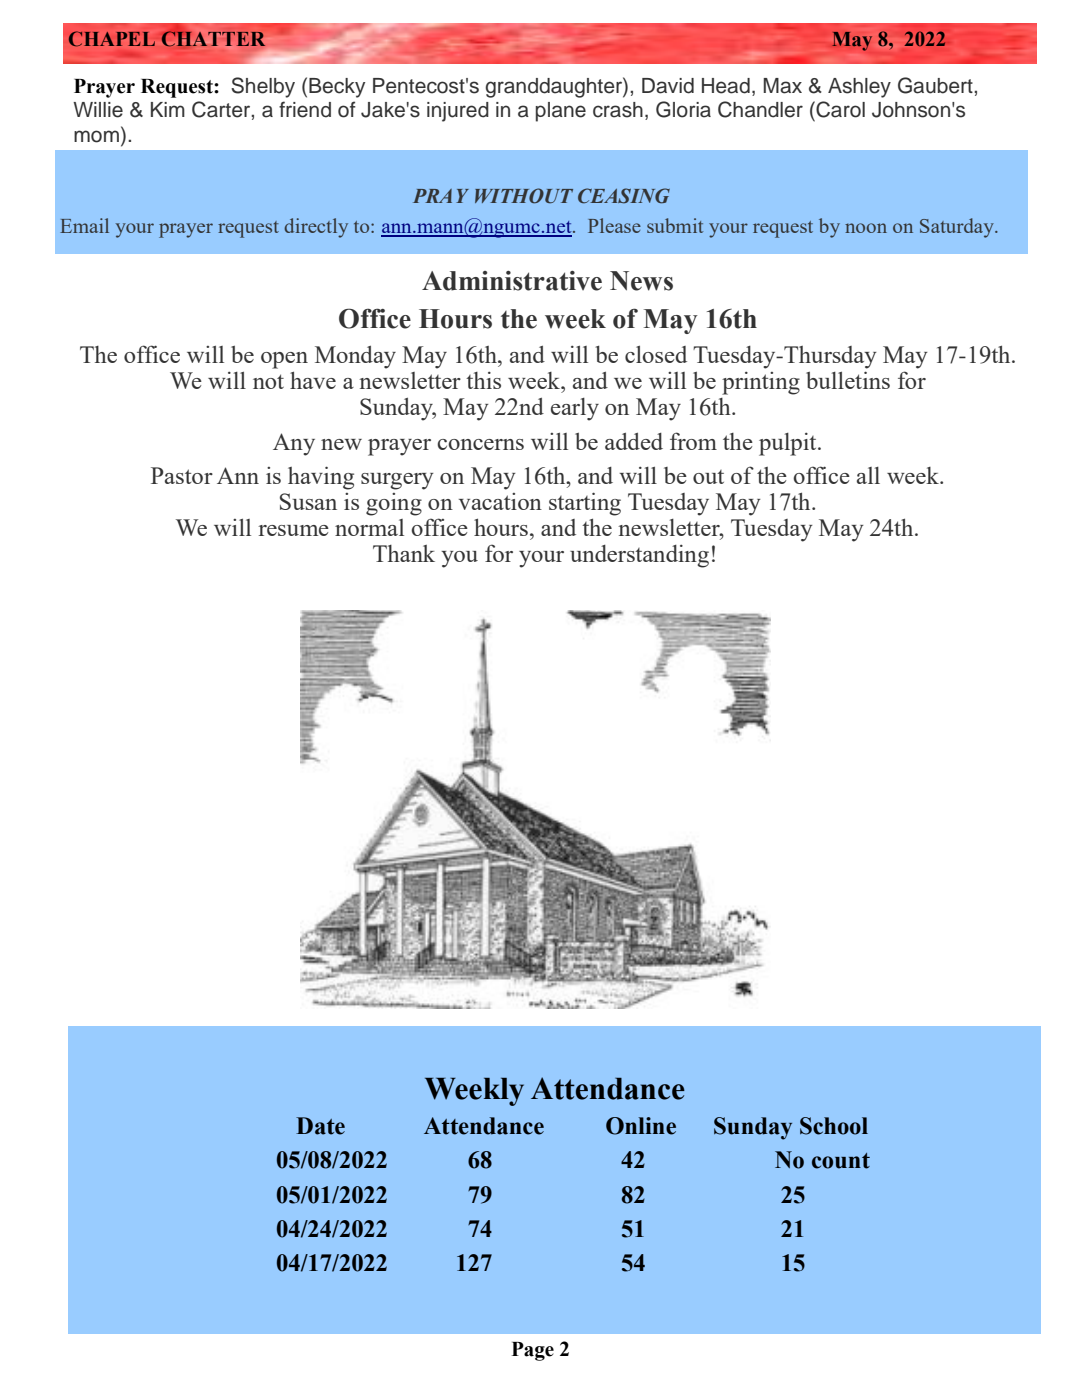  Describe the element at coordinates (841, 1161) in the screenshot. I see `count` at that location.
